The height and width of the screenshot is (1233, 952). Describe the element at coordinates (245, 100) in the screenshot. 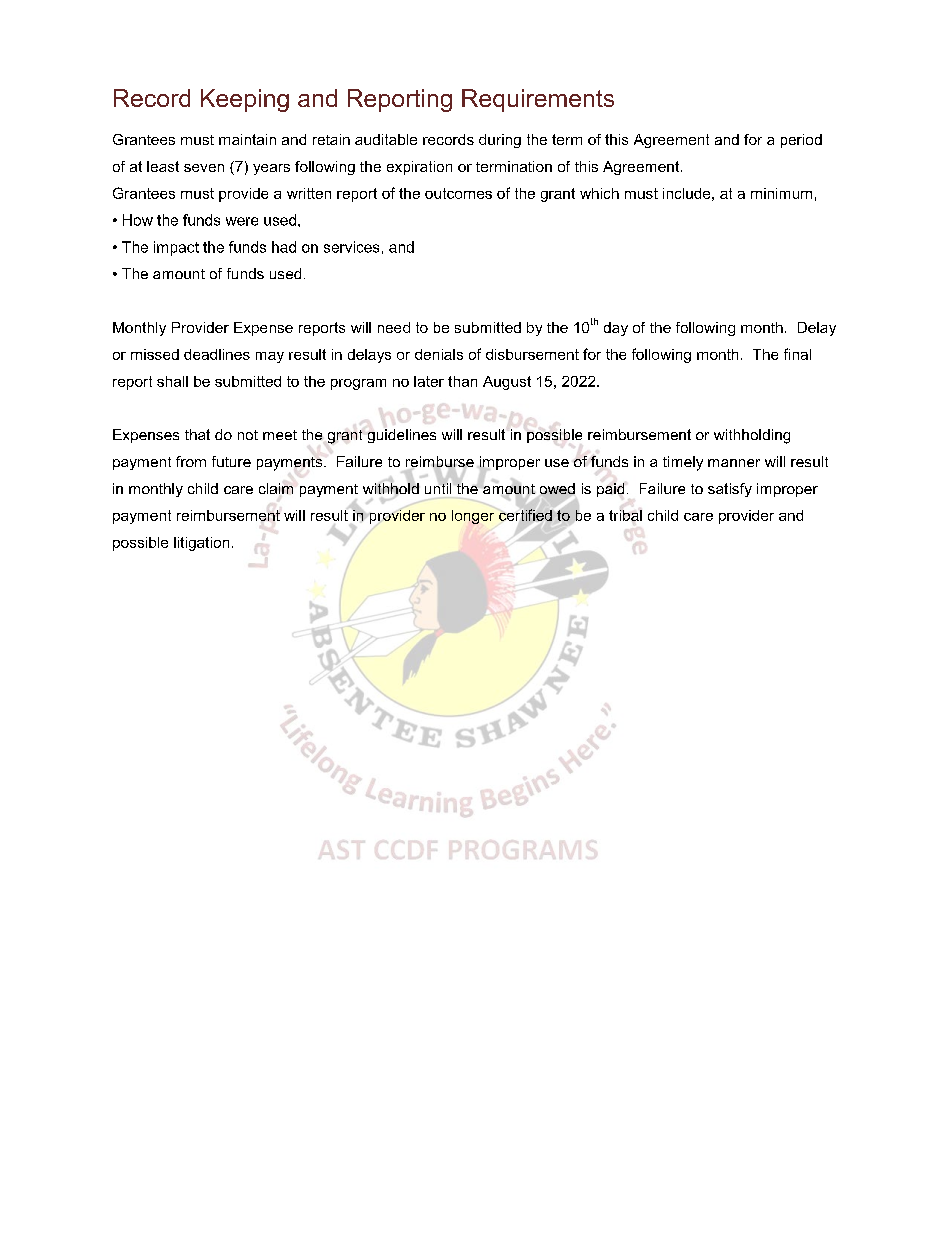

I see `Keeping` at that location.
